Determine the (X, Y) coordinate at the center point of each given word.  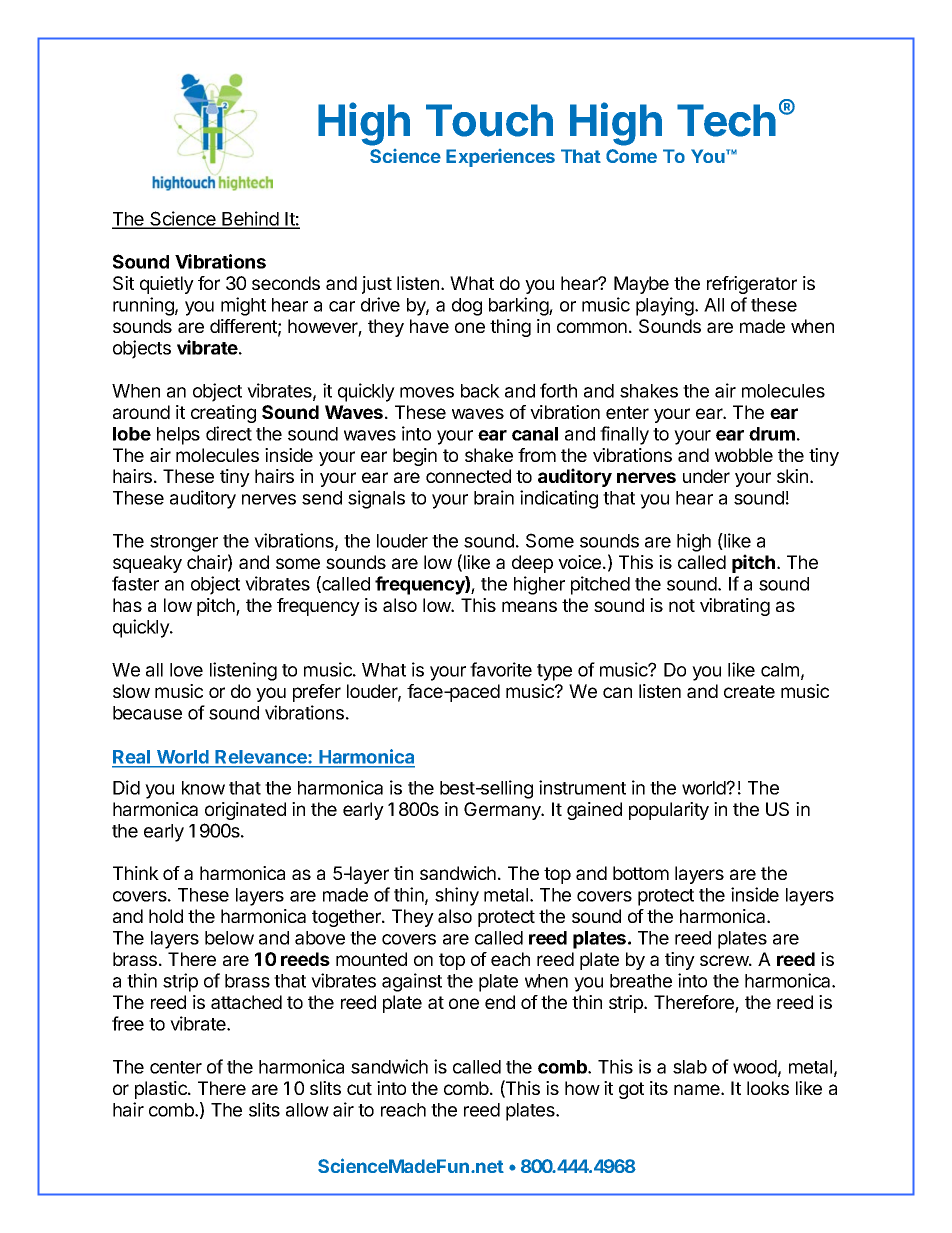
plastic (162, 1090)
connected (468, 476)
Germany (503, 811)
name (698, 1089)
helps (178, 436)
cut (359, 1088)
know (203, 788)
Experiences (500, 158)
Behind (250, 219)
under (706, 476)
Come (631, 156)
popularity (669, 811)
